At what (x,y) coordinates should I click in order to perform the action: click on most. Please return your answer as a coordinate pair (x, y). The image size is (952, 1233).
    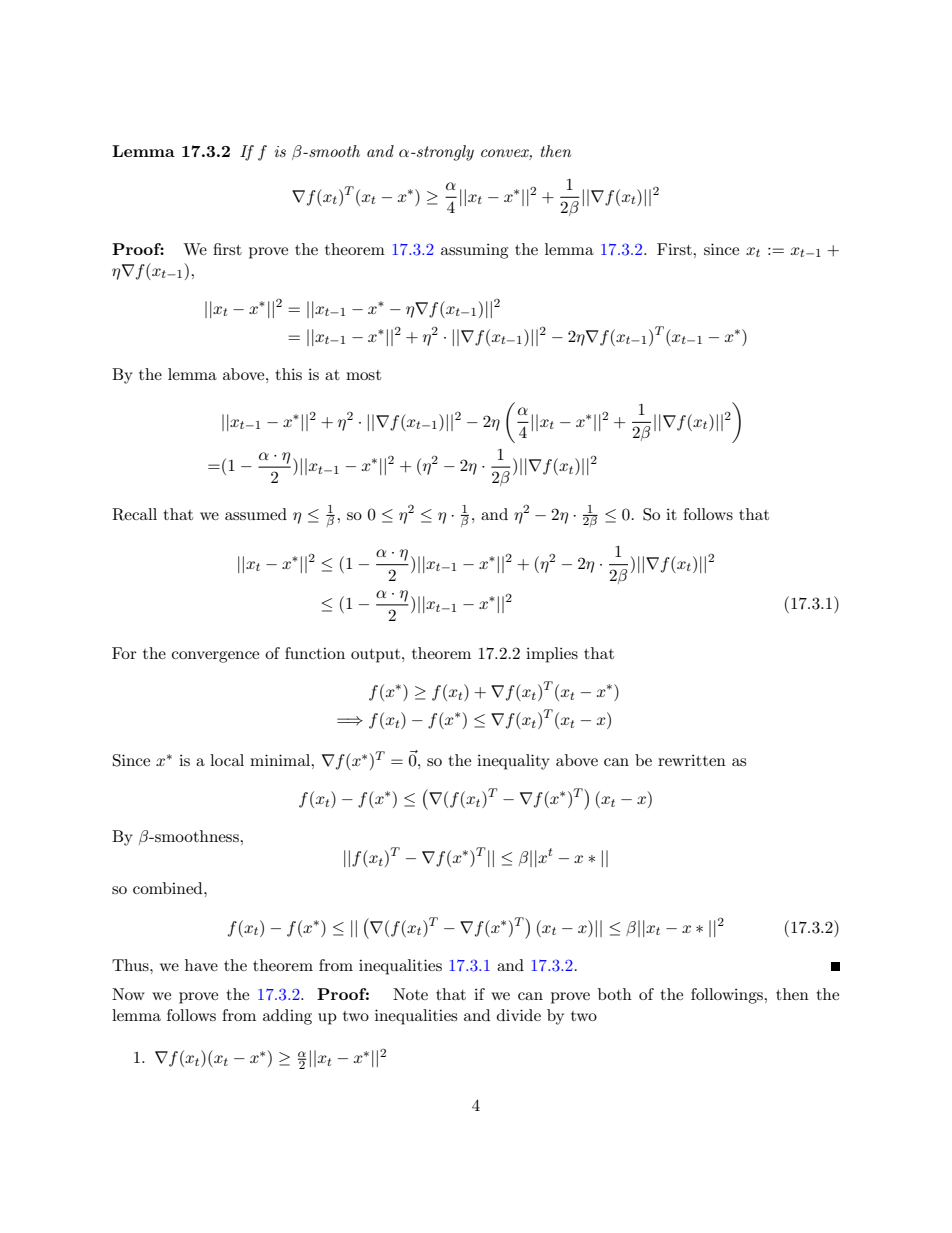
    Looking at the image, I should click on (363, 375).
